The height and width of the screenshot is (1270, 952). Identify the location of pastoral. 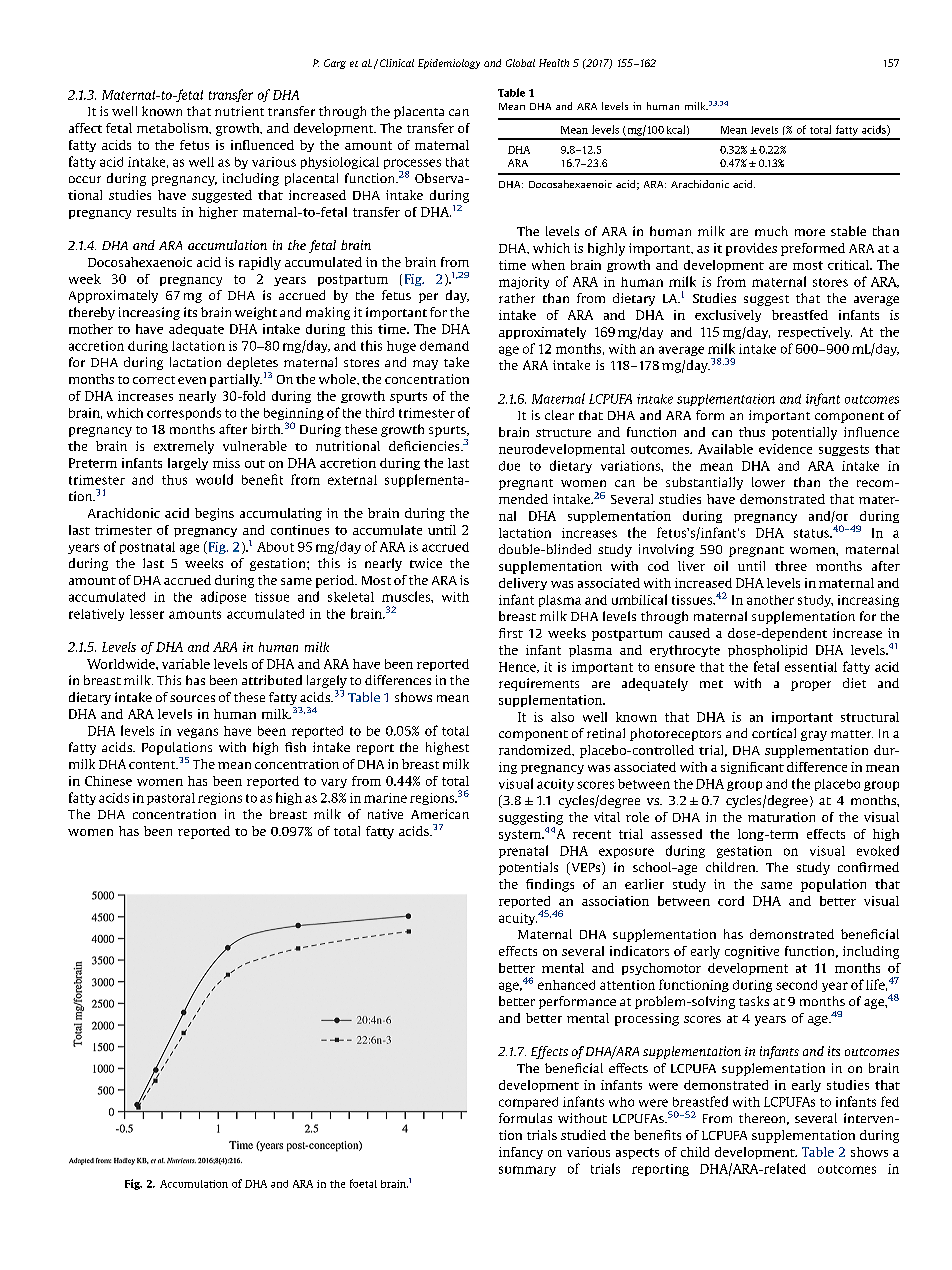
(171, 799).
